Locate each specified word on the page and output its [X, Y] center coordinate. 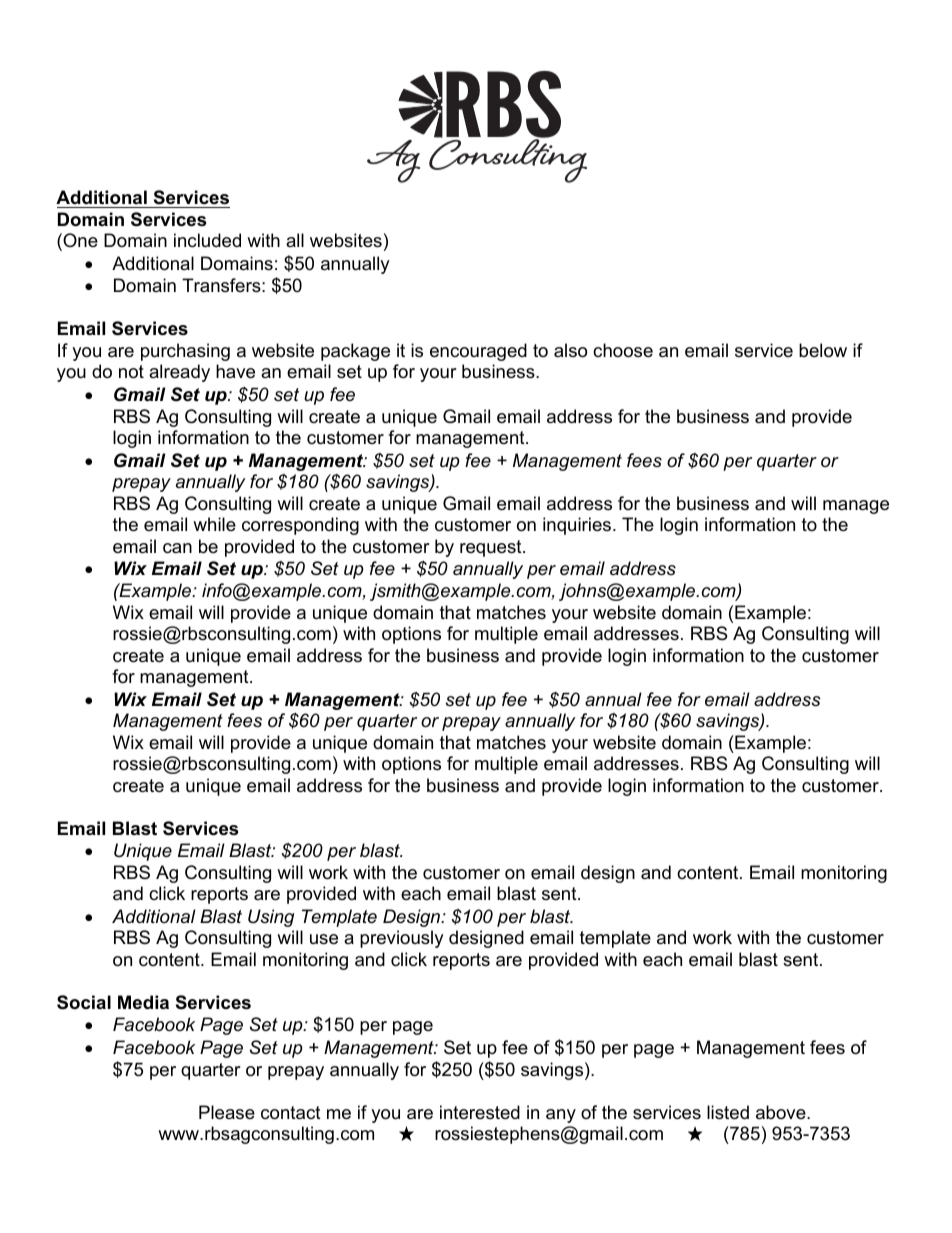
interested [480, 1112]
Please [227, 1112]
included [207, 240]
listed [728, 1112]
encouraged [478, 352]
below [823, 350]
